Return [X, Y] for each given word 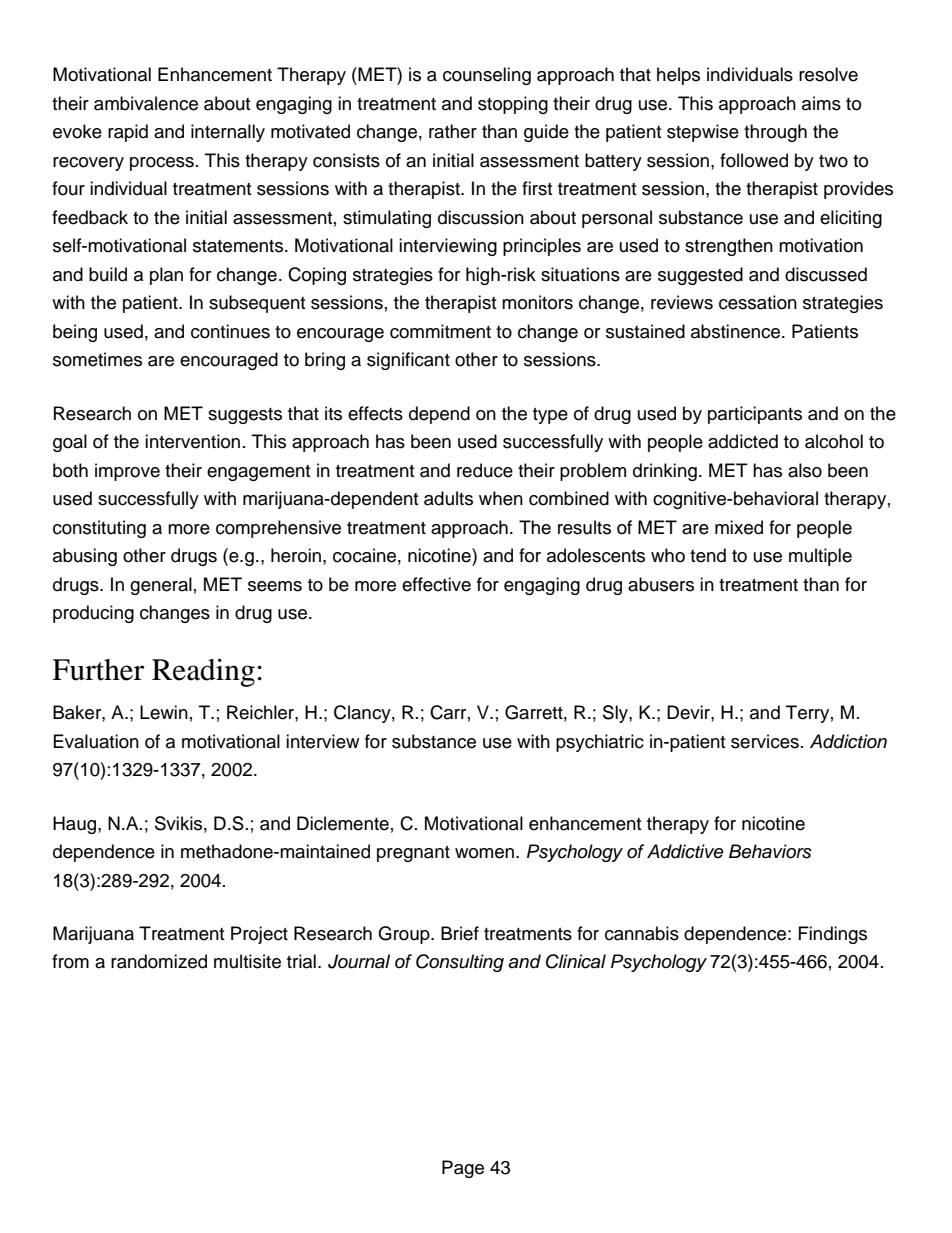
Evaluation [96, 741]
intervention [192, 441]
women [486, 853]
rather [453, 131]
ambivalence [146, 103]
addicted [743, 441]
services [765, 741]
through [775, 133]
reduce [485, 470]
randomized [159, 961]
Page [463, 1169]
